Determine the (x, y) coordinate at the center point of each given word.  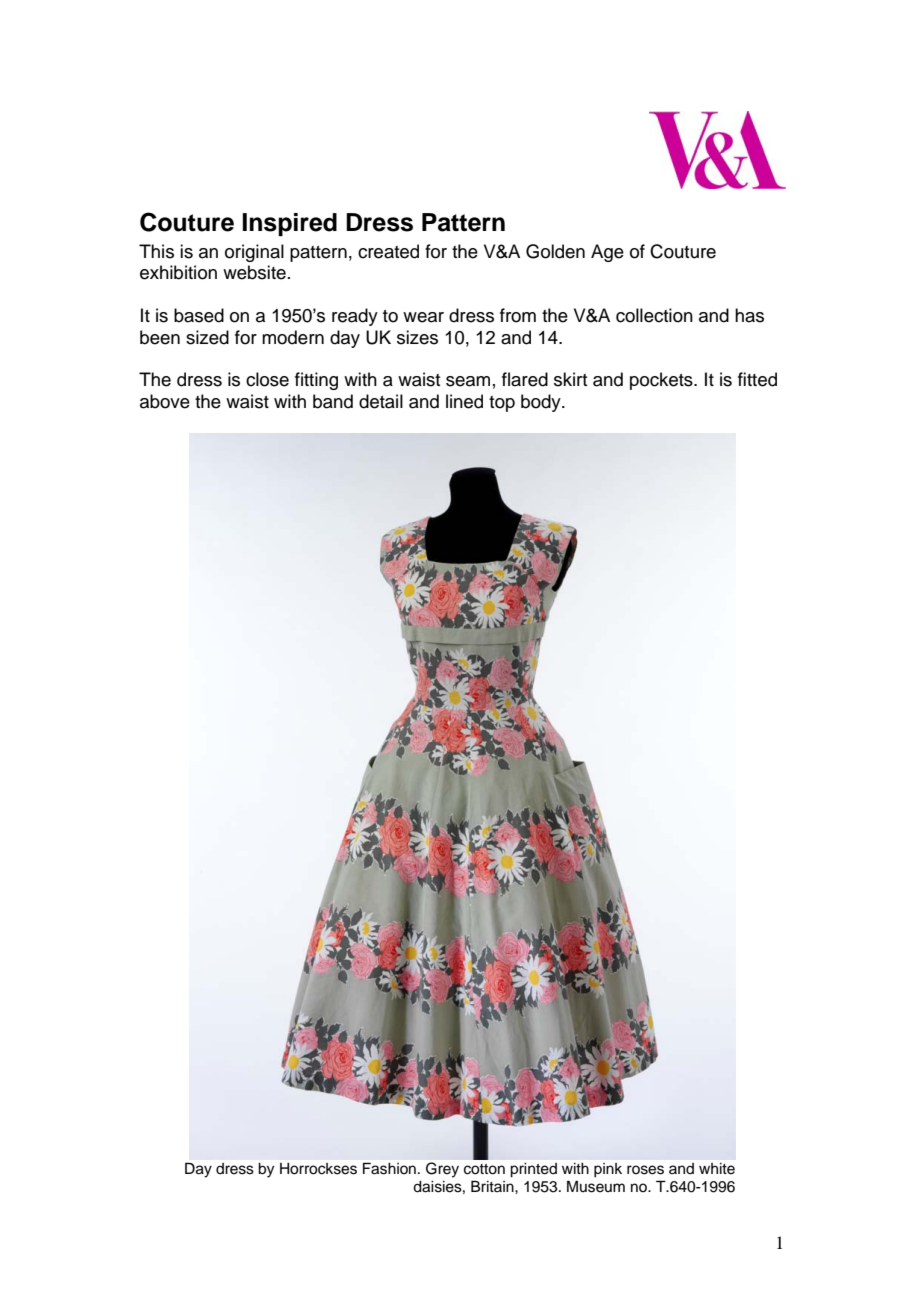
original (254, 253)
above (165, 401)
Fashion (389, 1168)
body (542, 403)
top (502, 404)
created (388, 251)
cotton (484, 1169)
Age (607, 253)
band (333, 401)
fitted (757, 379)
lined (464, 401)
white (717, 1169)
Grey (442, 1169)
